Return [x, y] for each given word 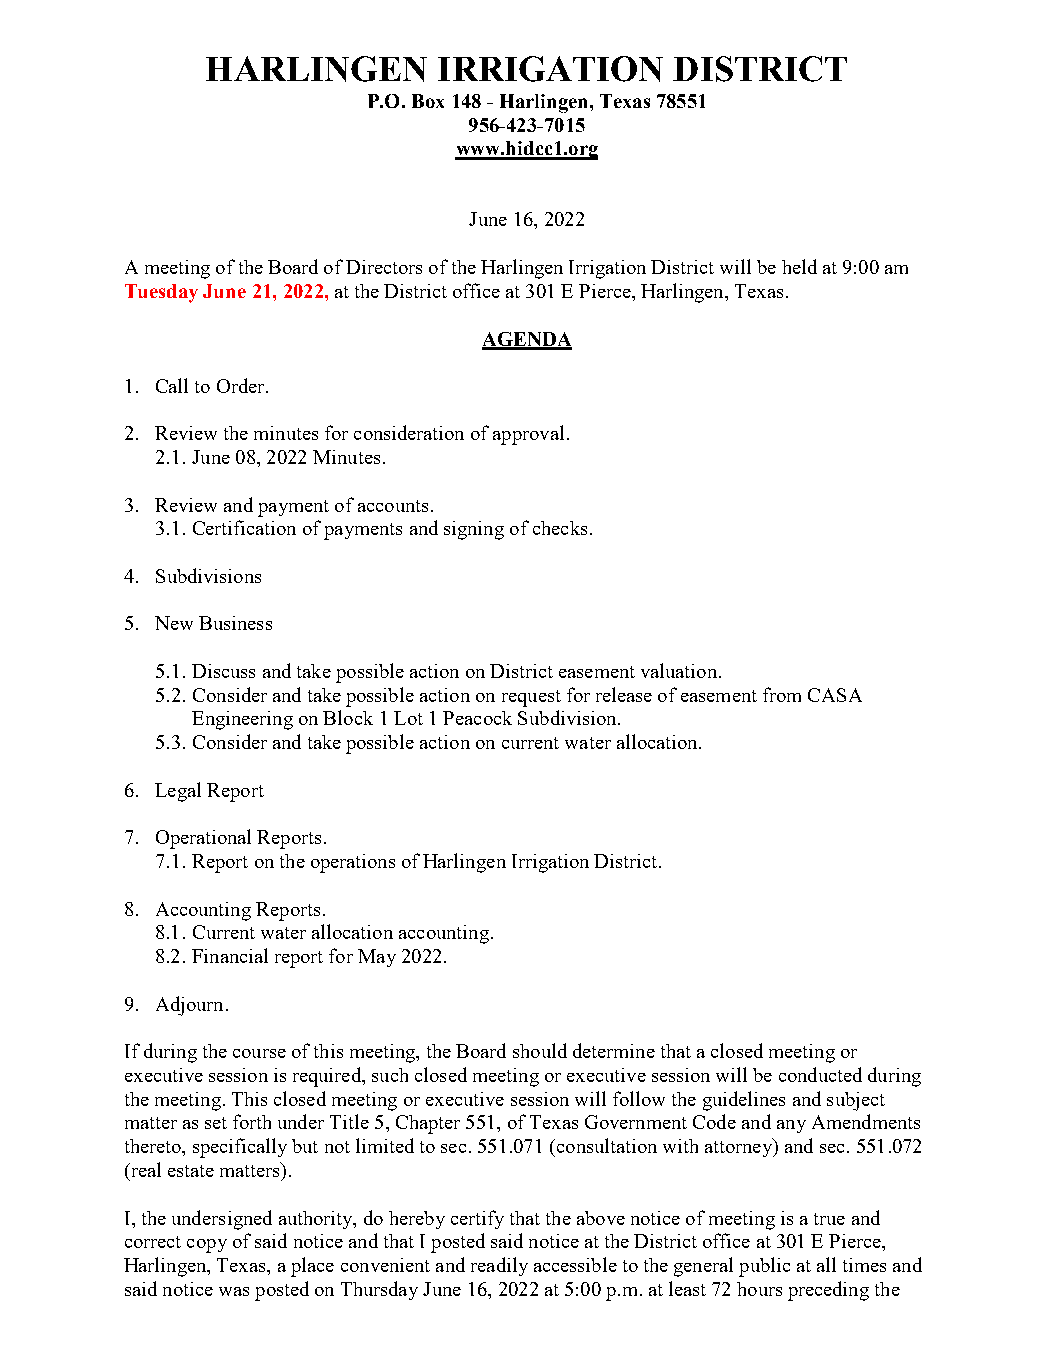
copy [207, 1246]
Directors [384, 267]
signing [474, 530]
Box [428, 101]
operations [353, 863]
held [799, 266]
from [782, 694]
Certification [244, 527]
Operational [203, 839]
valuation [679, 670]
